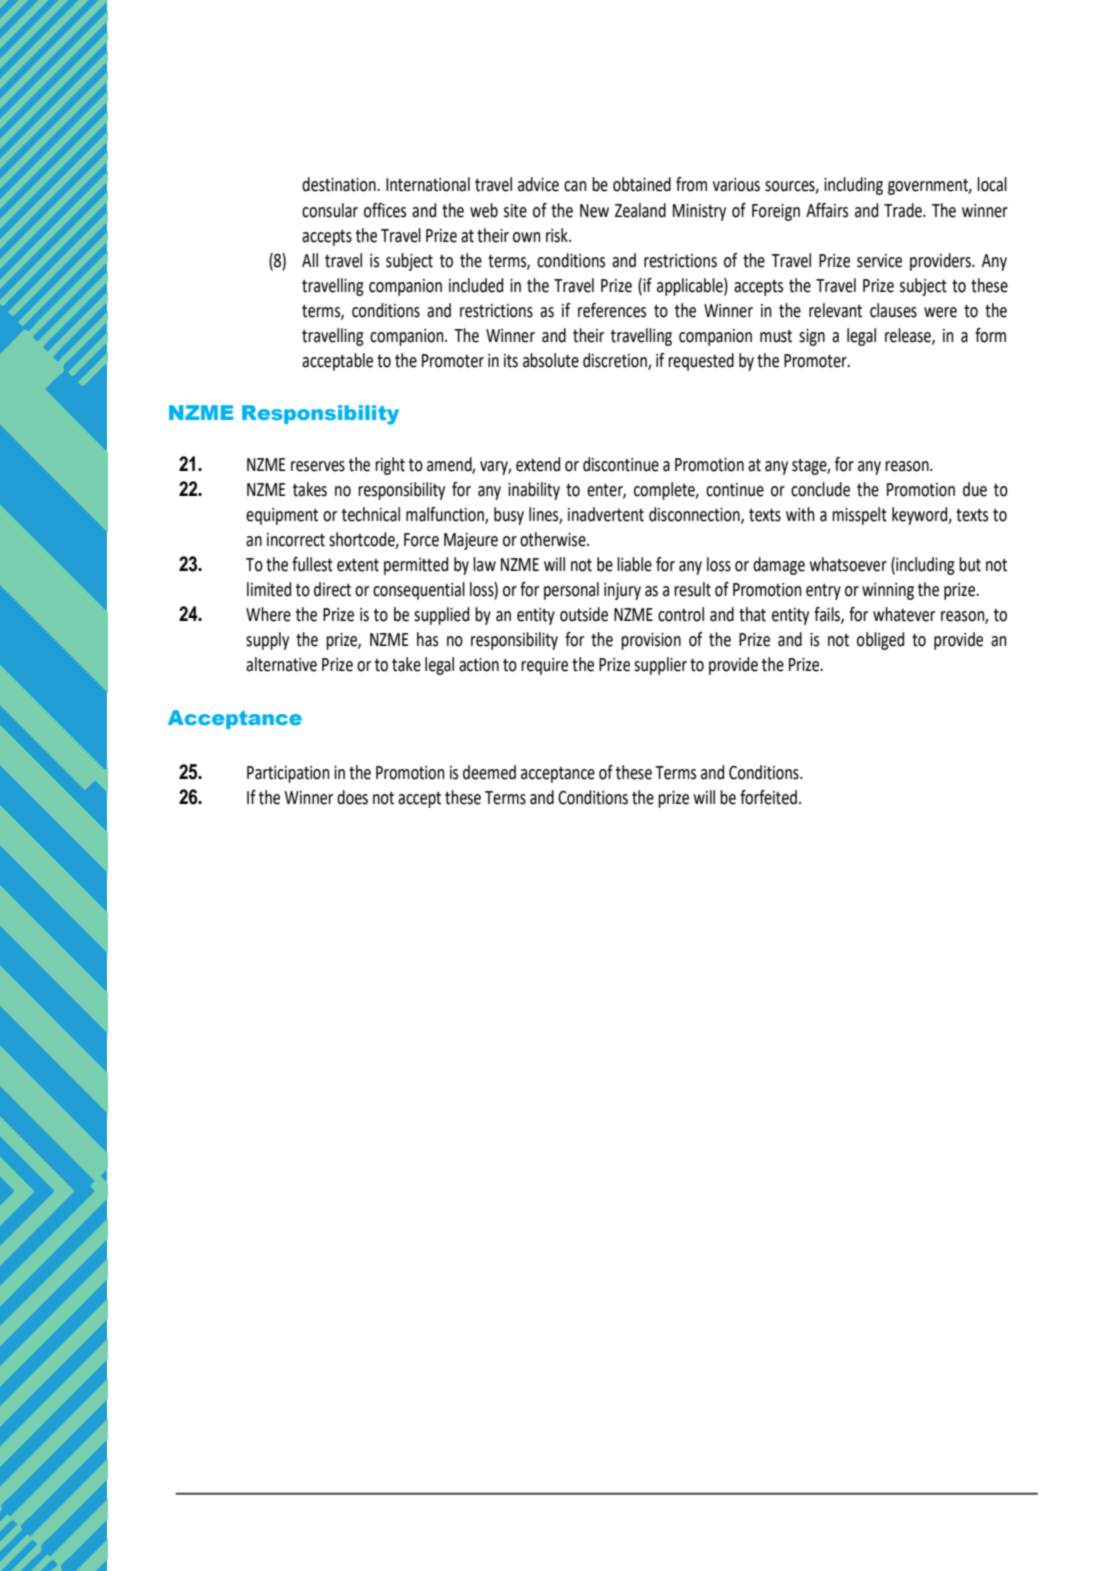 Image resolution: width=1110 pixels, height=1571 pixels. What do you see at coordinates (489, 772) in the page?
I see `deemed` at bounding box center [489, 772].
